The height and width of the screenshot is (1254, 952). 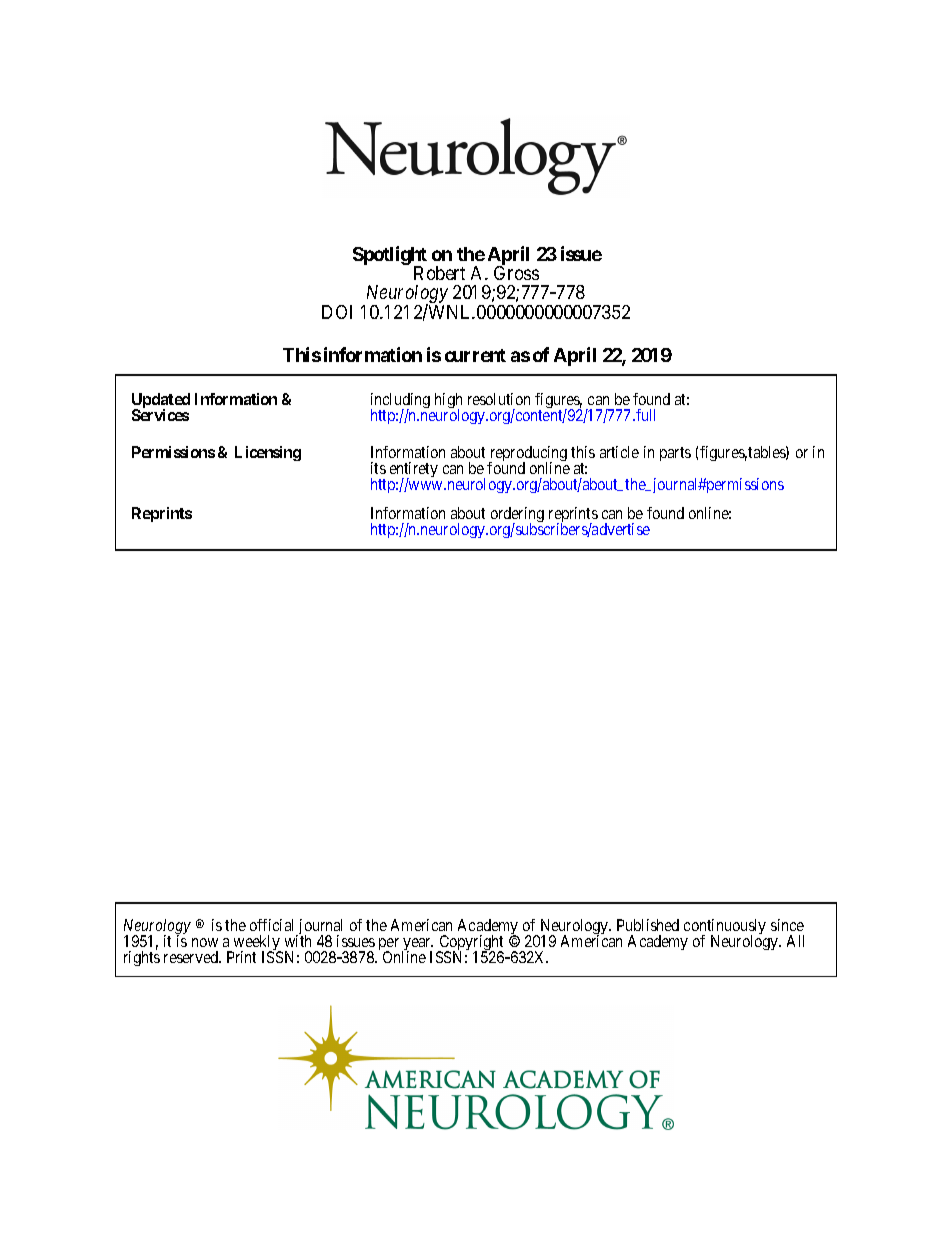 What do you see at coordinates (268, 453) in the screenshot?
I see `Licensing` at bounding box center [268, 453].
